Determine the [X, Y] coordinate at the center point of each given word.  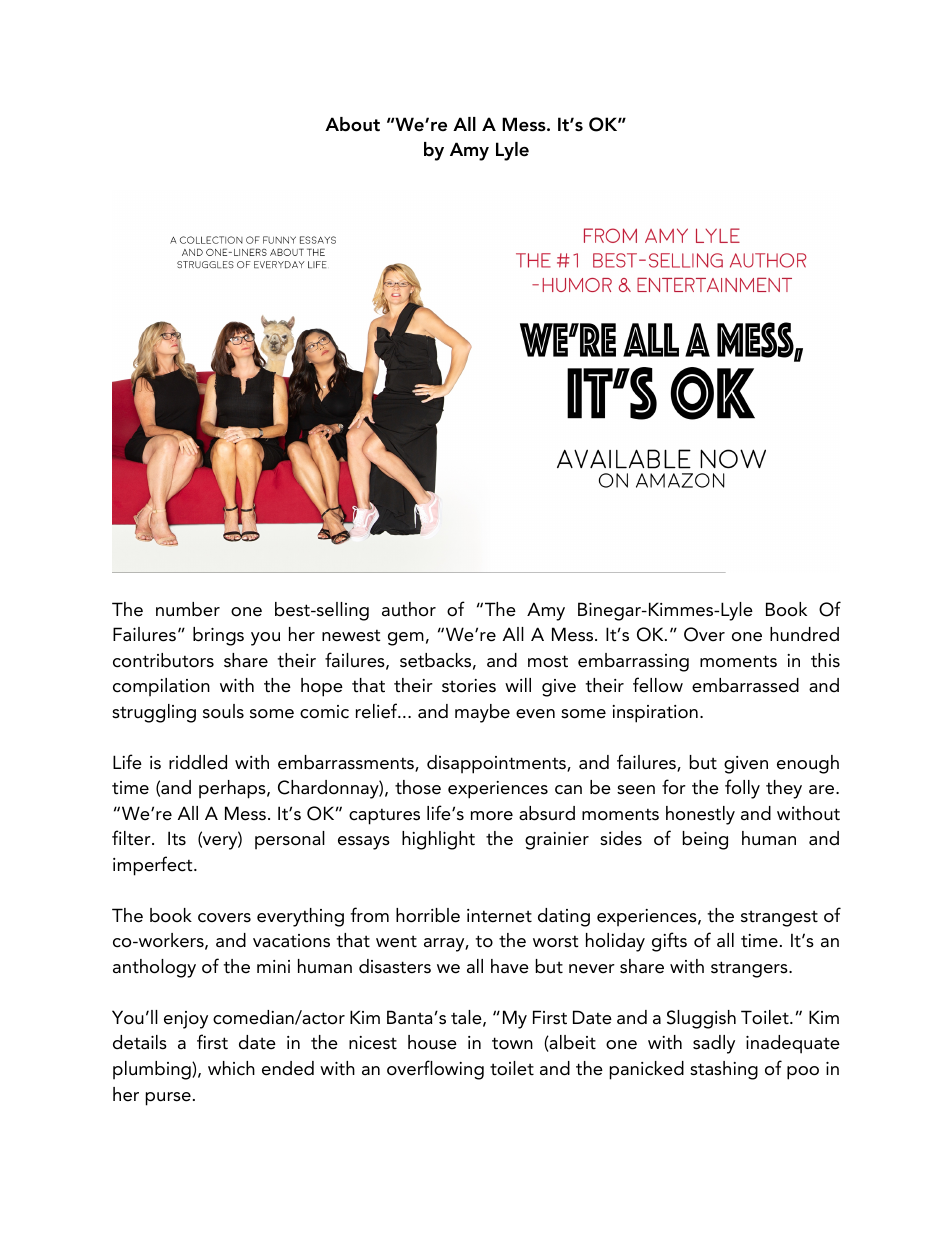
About [352, 124]
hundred [804, 634]
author [409, 609]
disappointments [497, 764]
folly [742, 789]
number [188, 609]
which [231, 1068]
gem [406, 639]
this [825, 660]
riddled [198, 762]
